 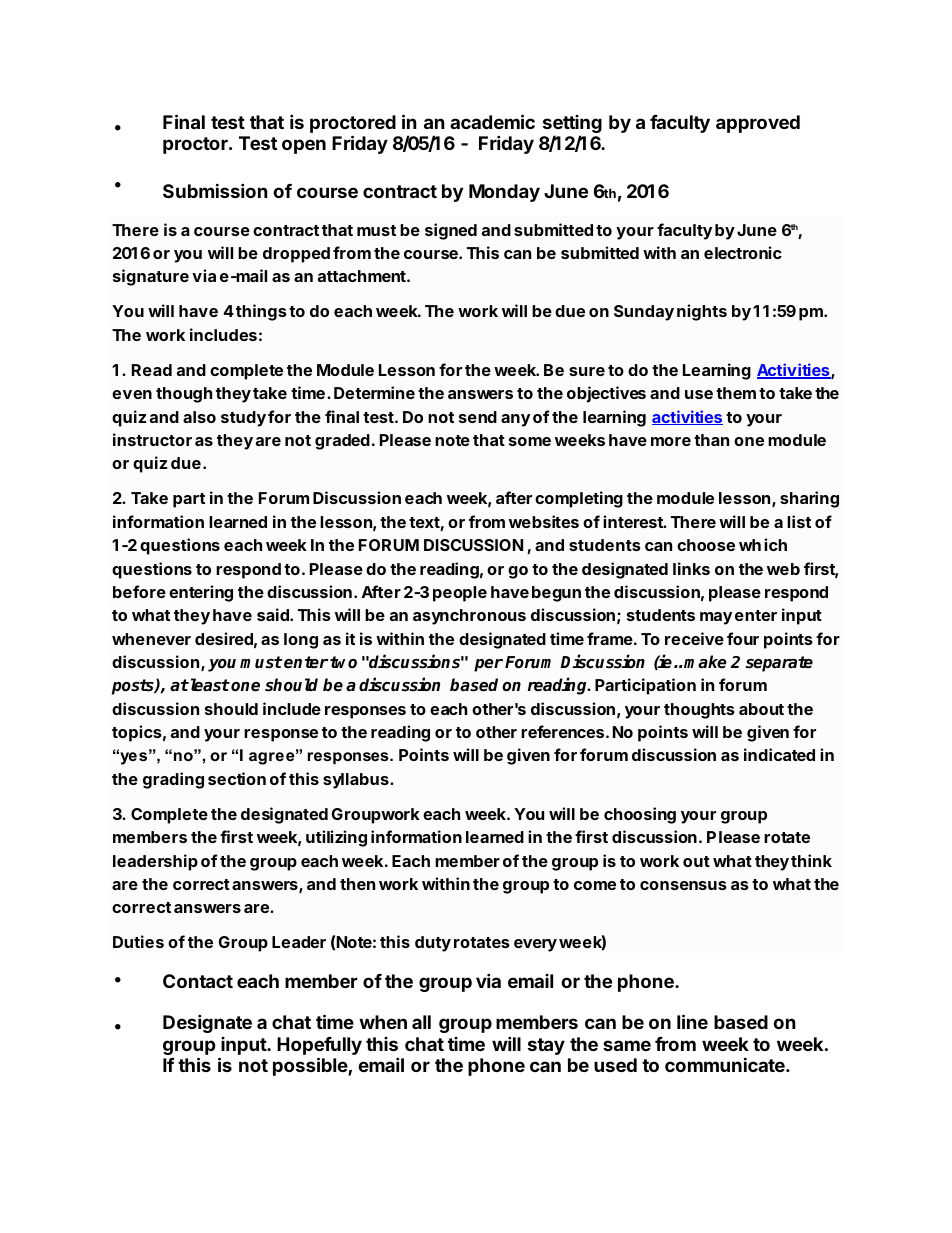 What do you see at coordinates (215, 190) in the page?
I see `Submission` at bounding box center [215, 190].
